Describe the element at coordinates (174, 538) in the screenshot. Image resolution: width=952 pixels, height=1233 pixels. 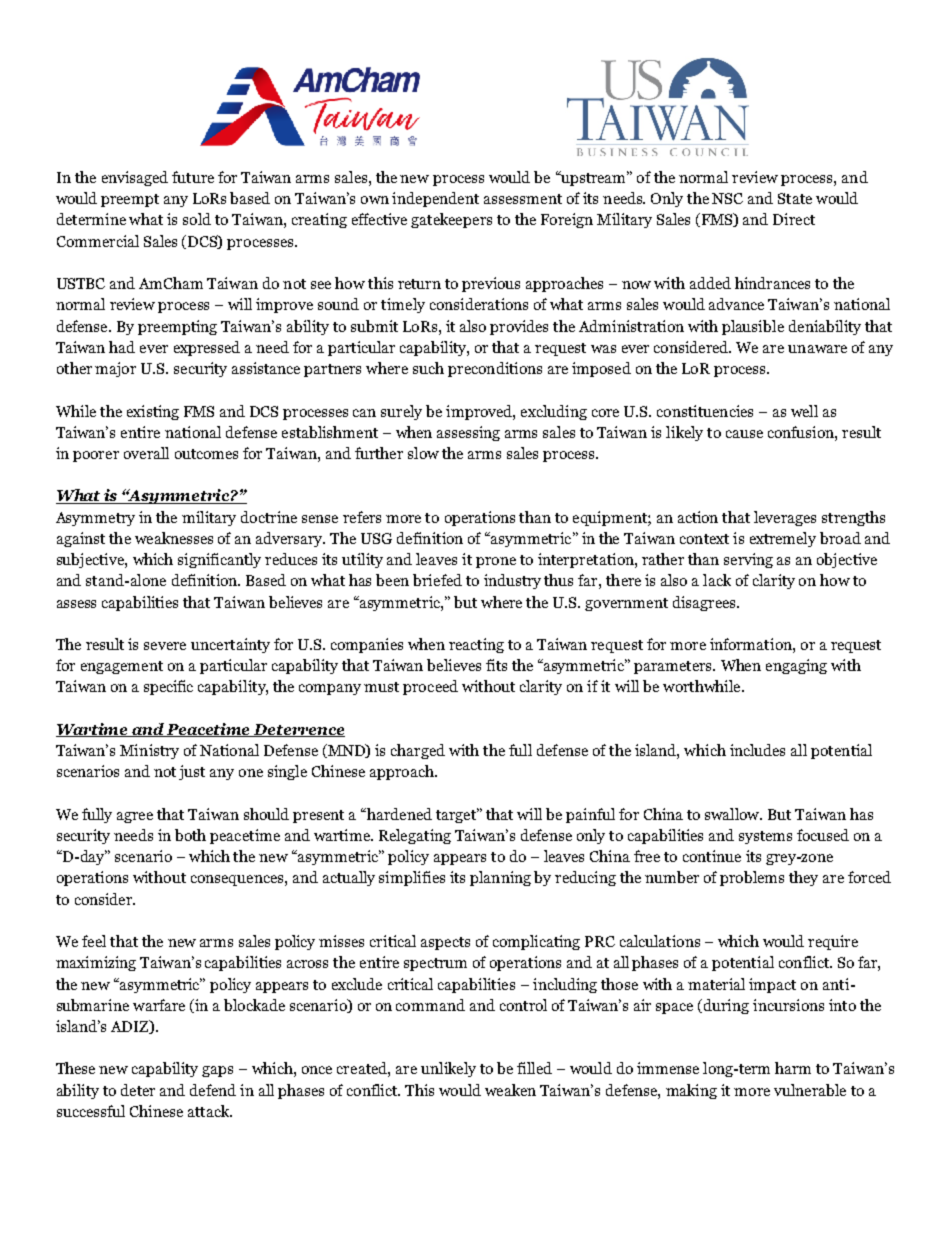
I see `weaknesses` at that location.
